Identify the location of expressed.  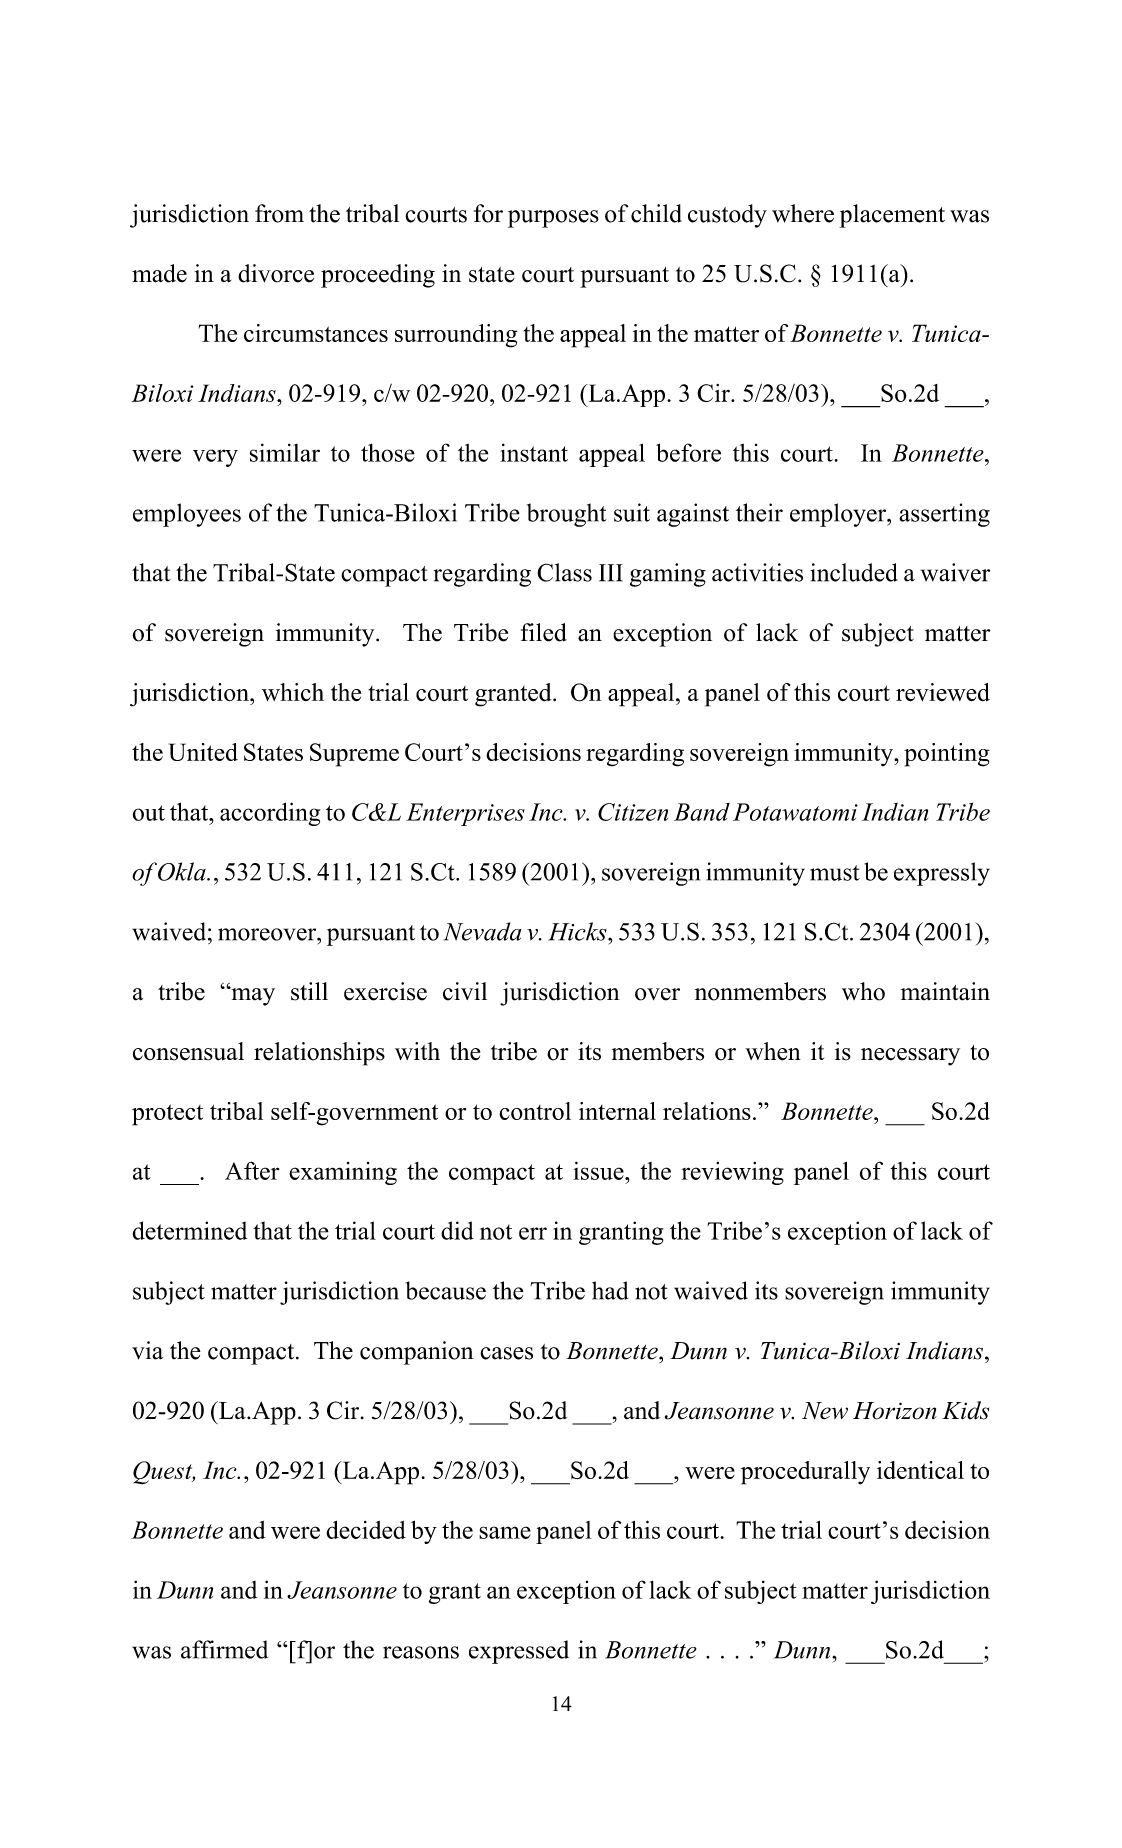
(519, 1652).
